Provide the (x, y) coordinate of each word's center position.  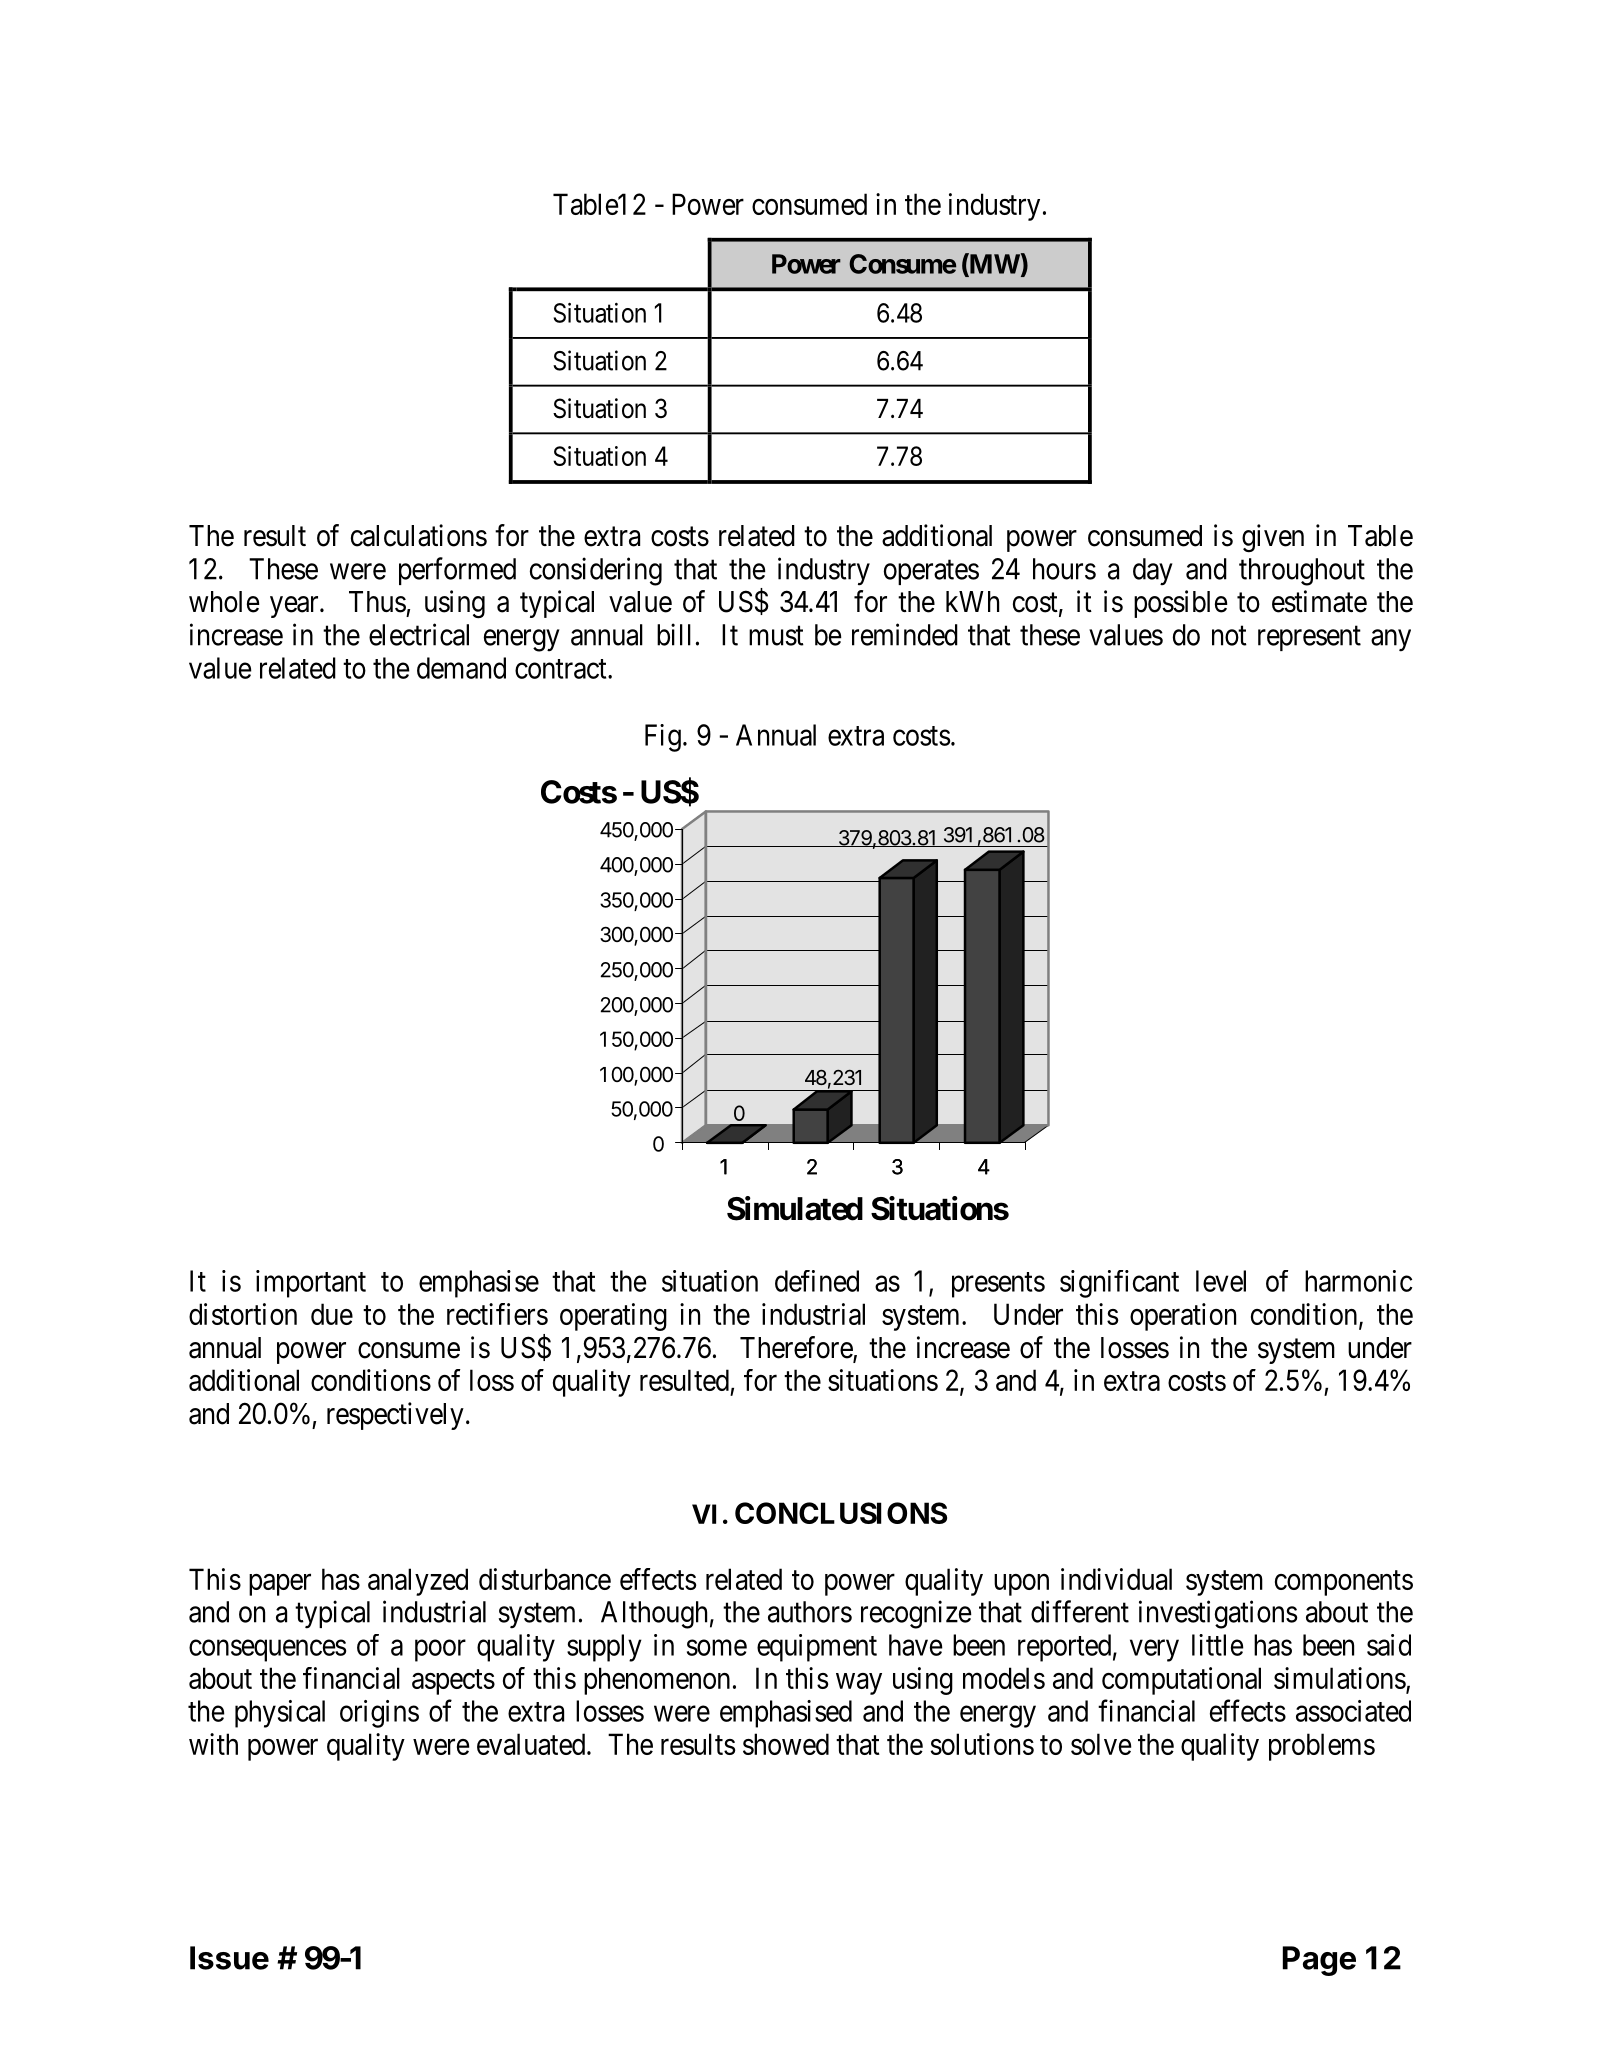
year (295, 607)
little (1218, 1645)
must (776, 636)
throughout (1302, 572)
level (1221, 1281)
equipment (817, 1648)
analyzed (418, 1582)
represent (1309, 638)
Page (1319, 1961)
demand (461, 668)
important (311, 1284)
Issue (229, 1958)
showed (786, 1744)
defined (817, 1281)
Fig (663, 738)
